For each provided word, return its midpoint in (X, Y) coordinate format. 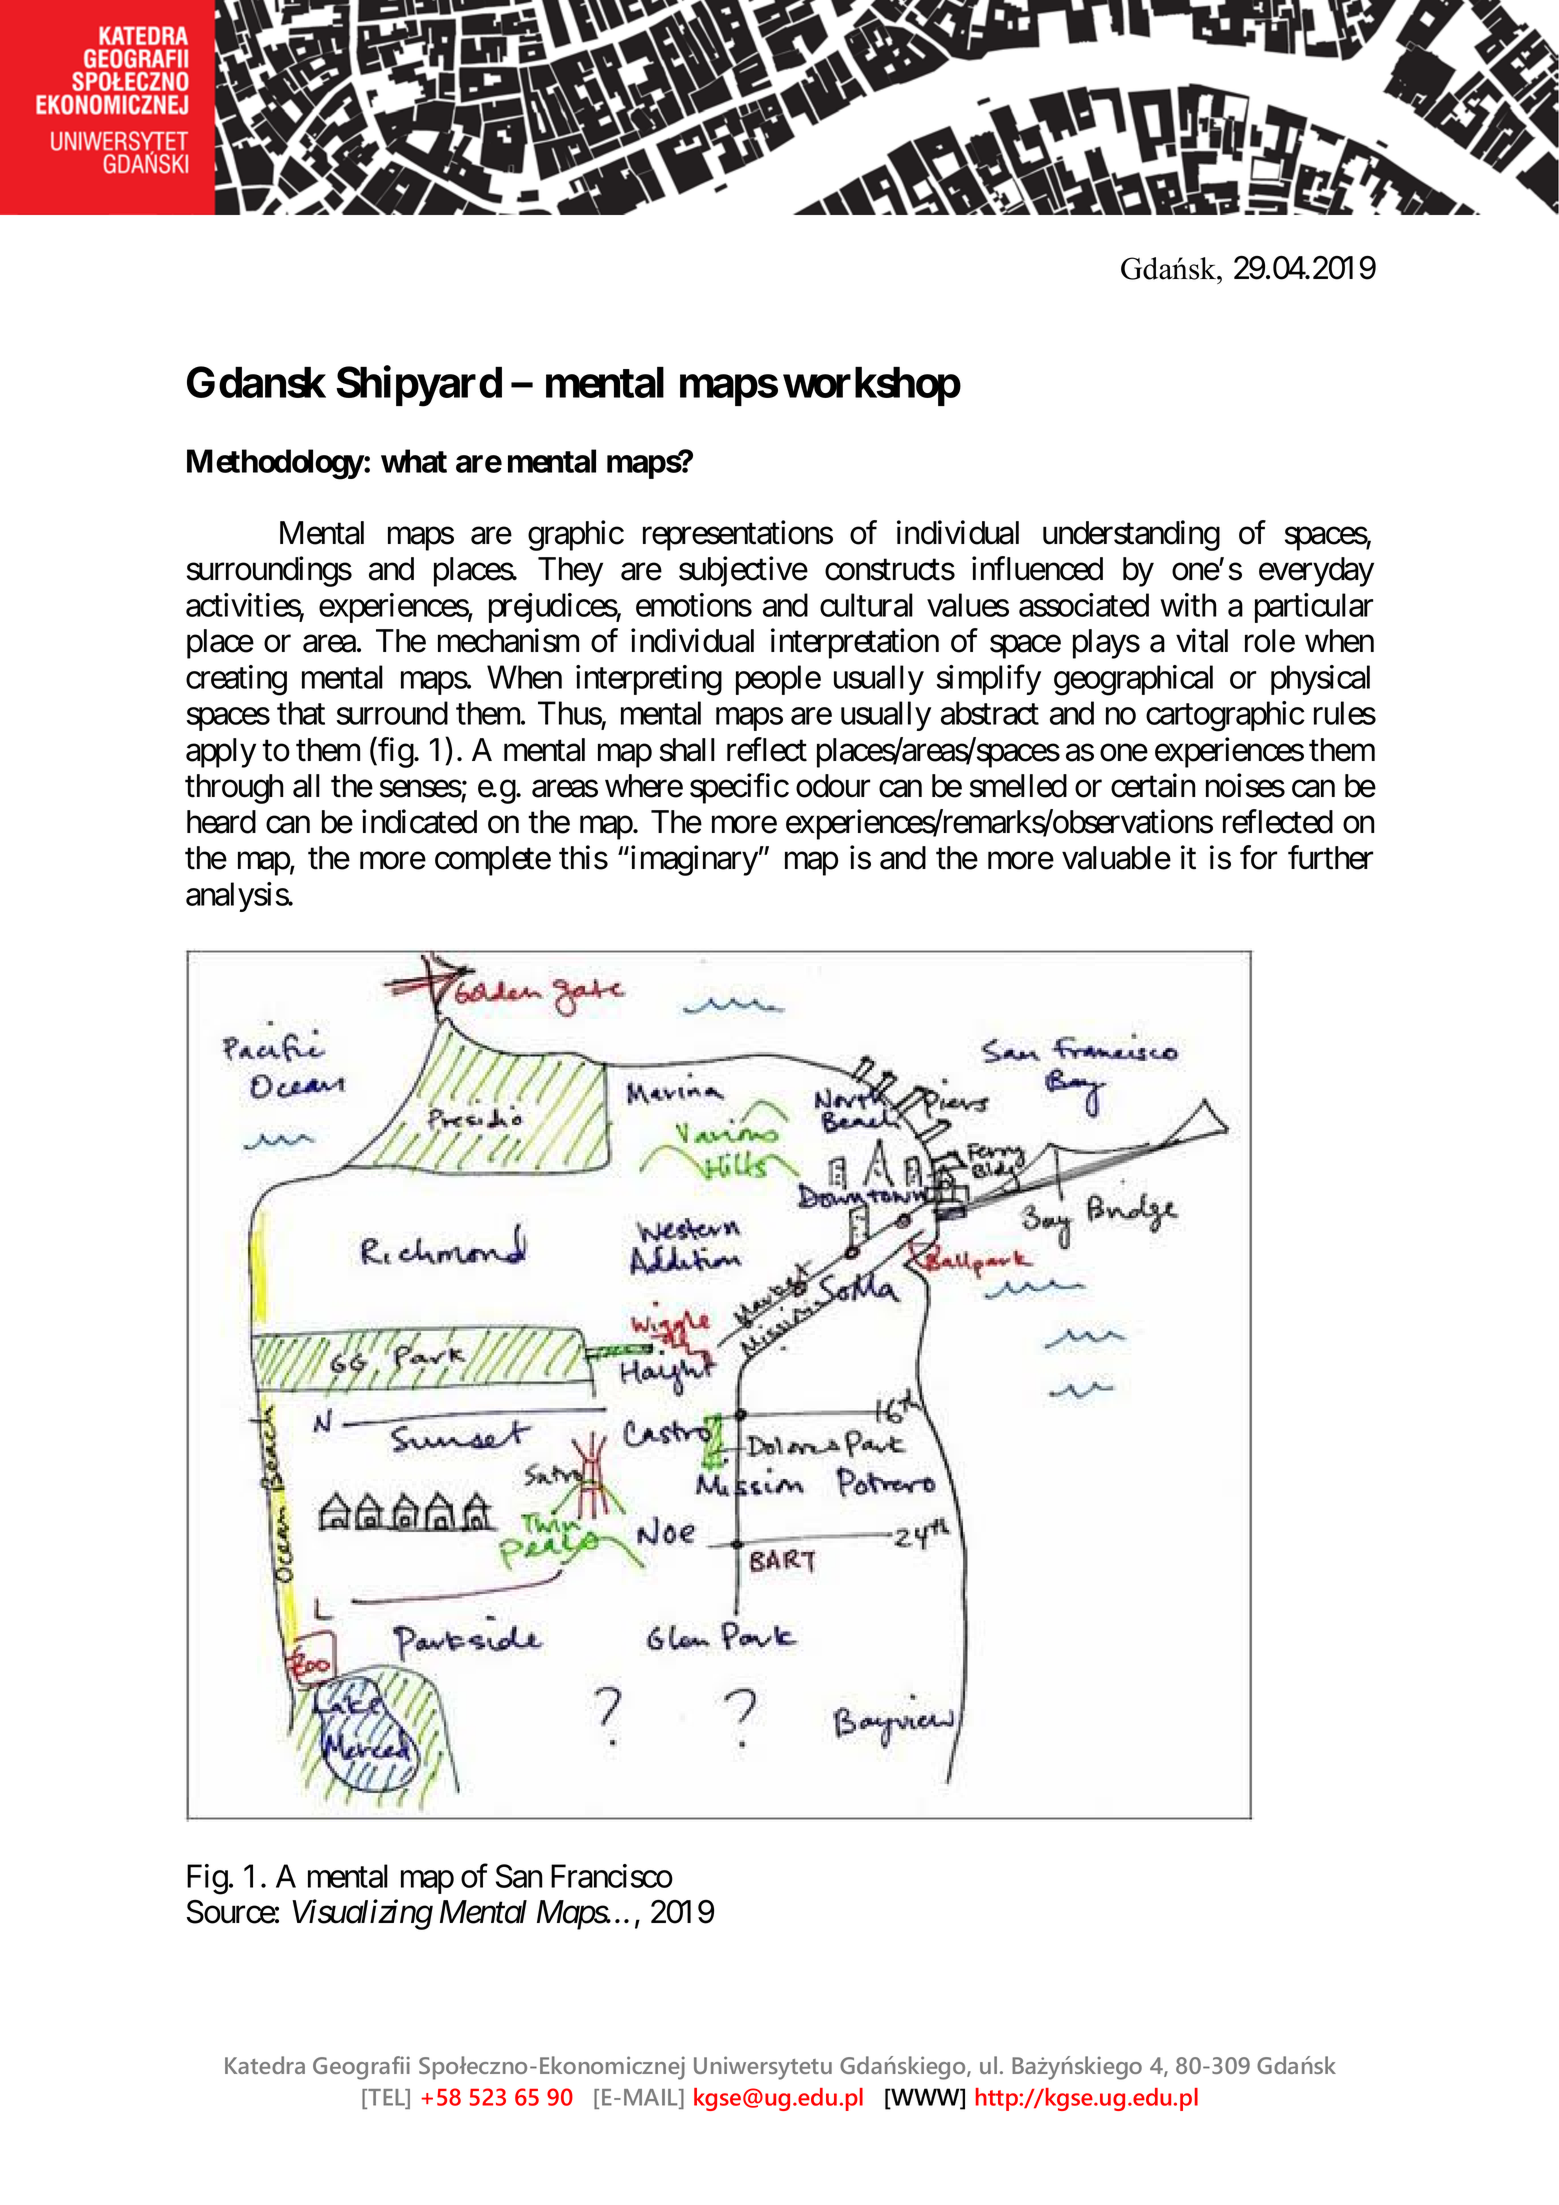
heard (221, 822)
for (1258, 857)
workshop (872, 386)
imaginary (693, 860)
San (519, 1876)
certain (1153, 785)
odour (833, 786)
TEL (386, 2098)
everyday (1316, 572)
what (414, 461)
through (234, 789)
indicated (419, 822)
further (1330, 857)
